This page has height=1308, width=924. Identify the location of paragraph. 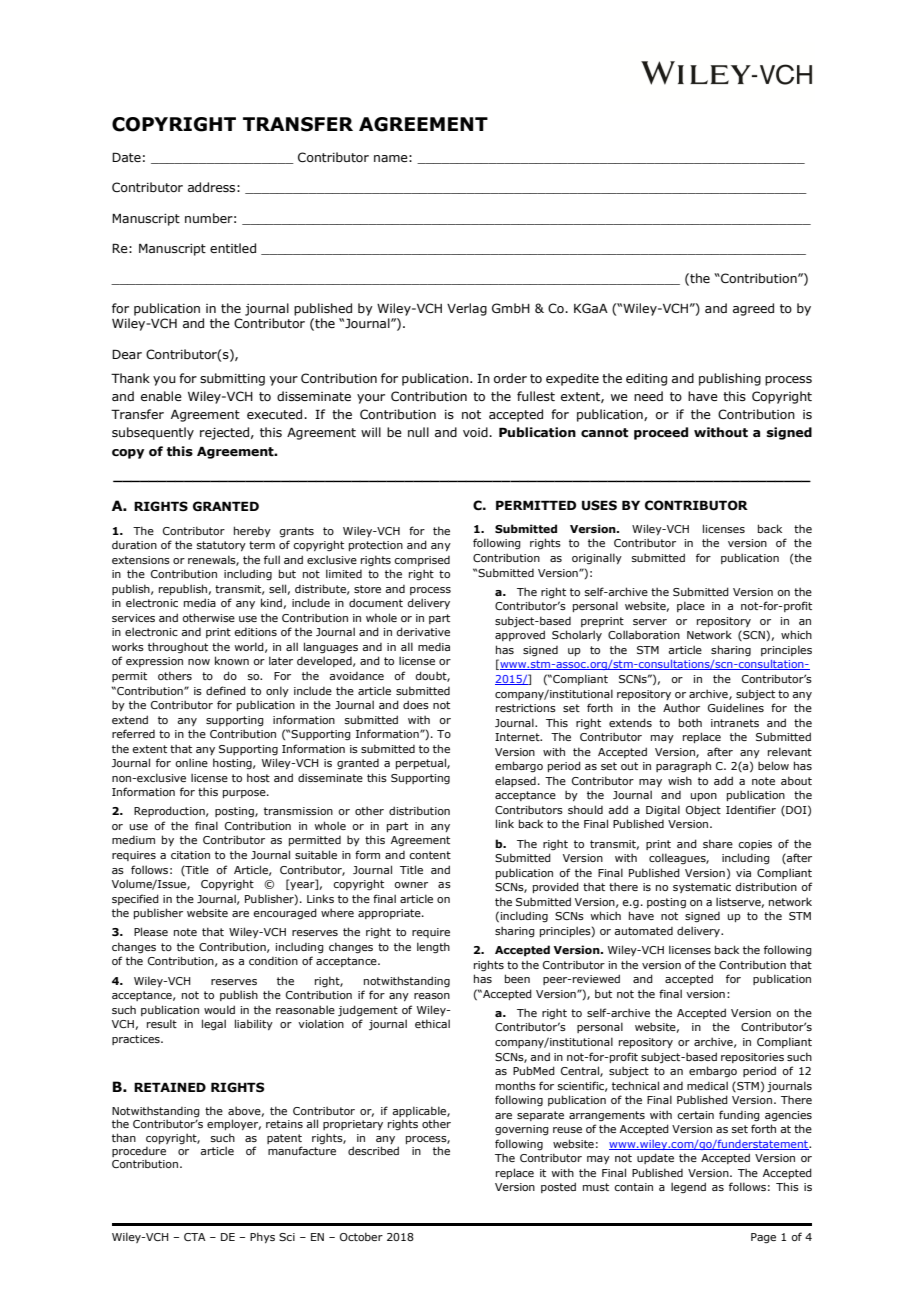
(683, 767).
